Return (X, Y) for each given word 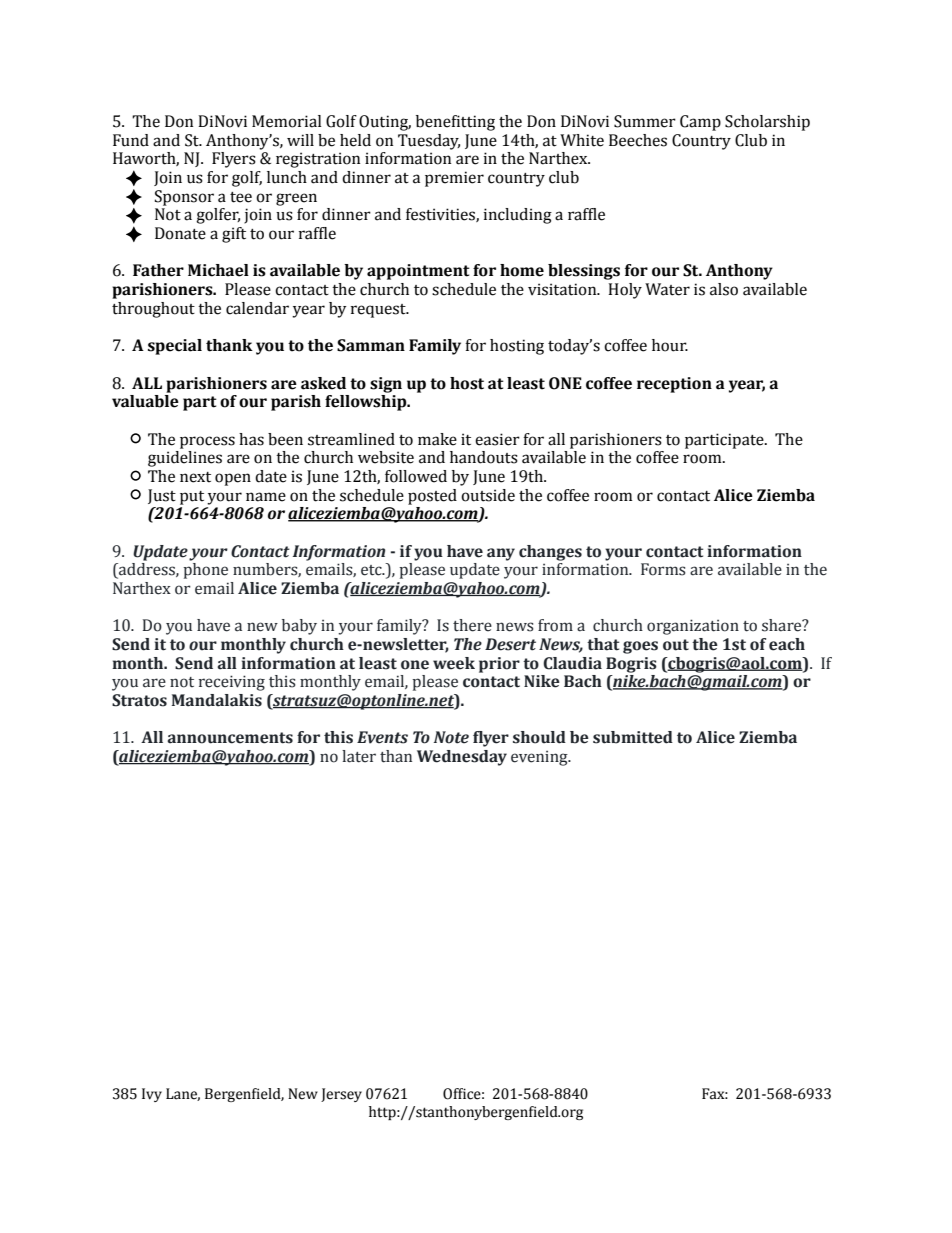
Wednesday (462, 758)
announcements (230, 738)
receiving (232, 683)
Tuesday (429, 142)
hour (670, 345)
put (192, 498)
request (379, 311)
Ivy (152, 1095)
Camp (700, 123)
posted (432, 497)
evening (540, 758)
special (175, 347)
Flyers (234, 160)
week (454, 663)
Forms (663, 569)
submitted (633, 737)
